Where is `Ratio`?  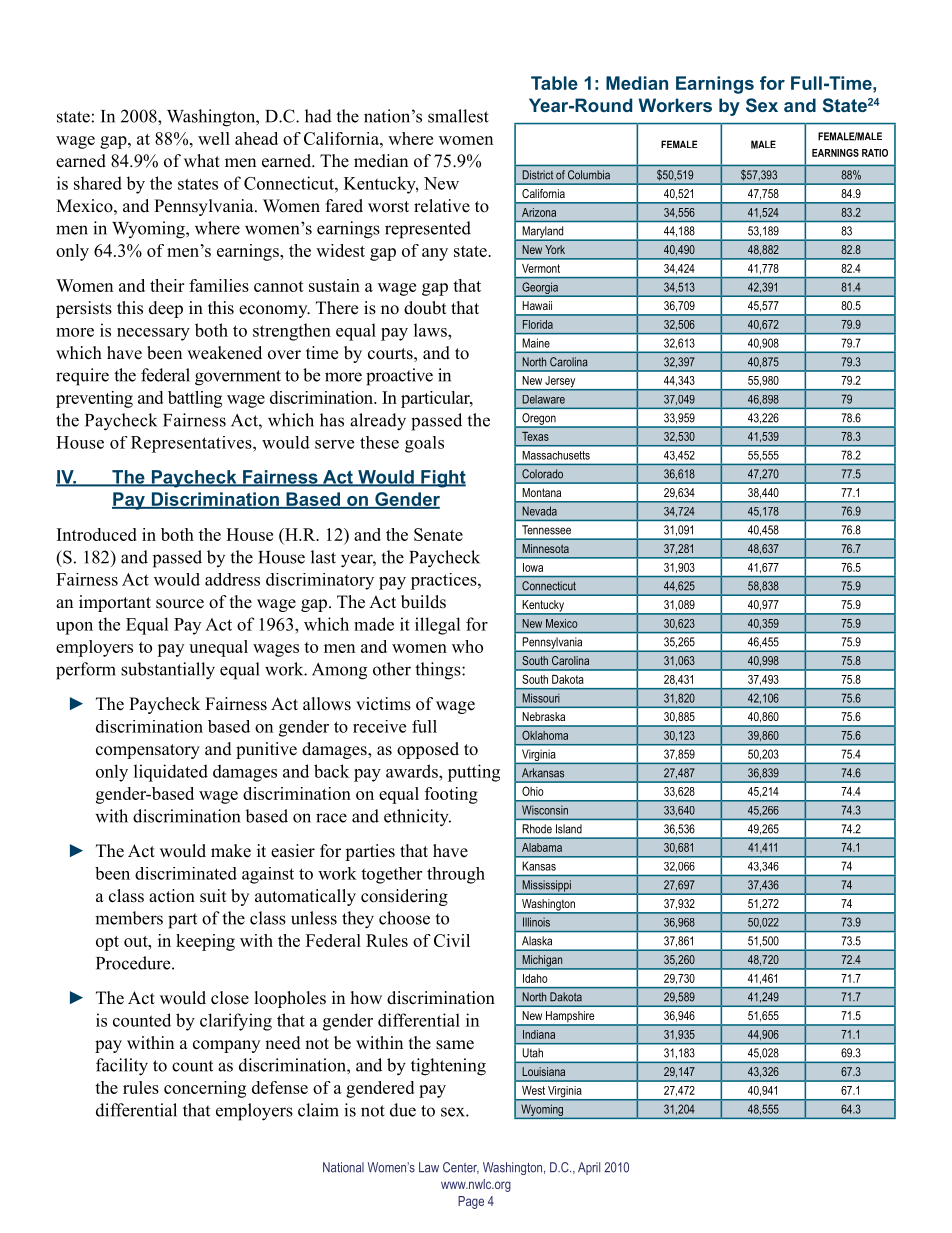 Ratio is located at coordinates (875, 153).
